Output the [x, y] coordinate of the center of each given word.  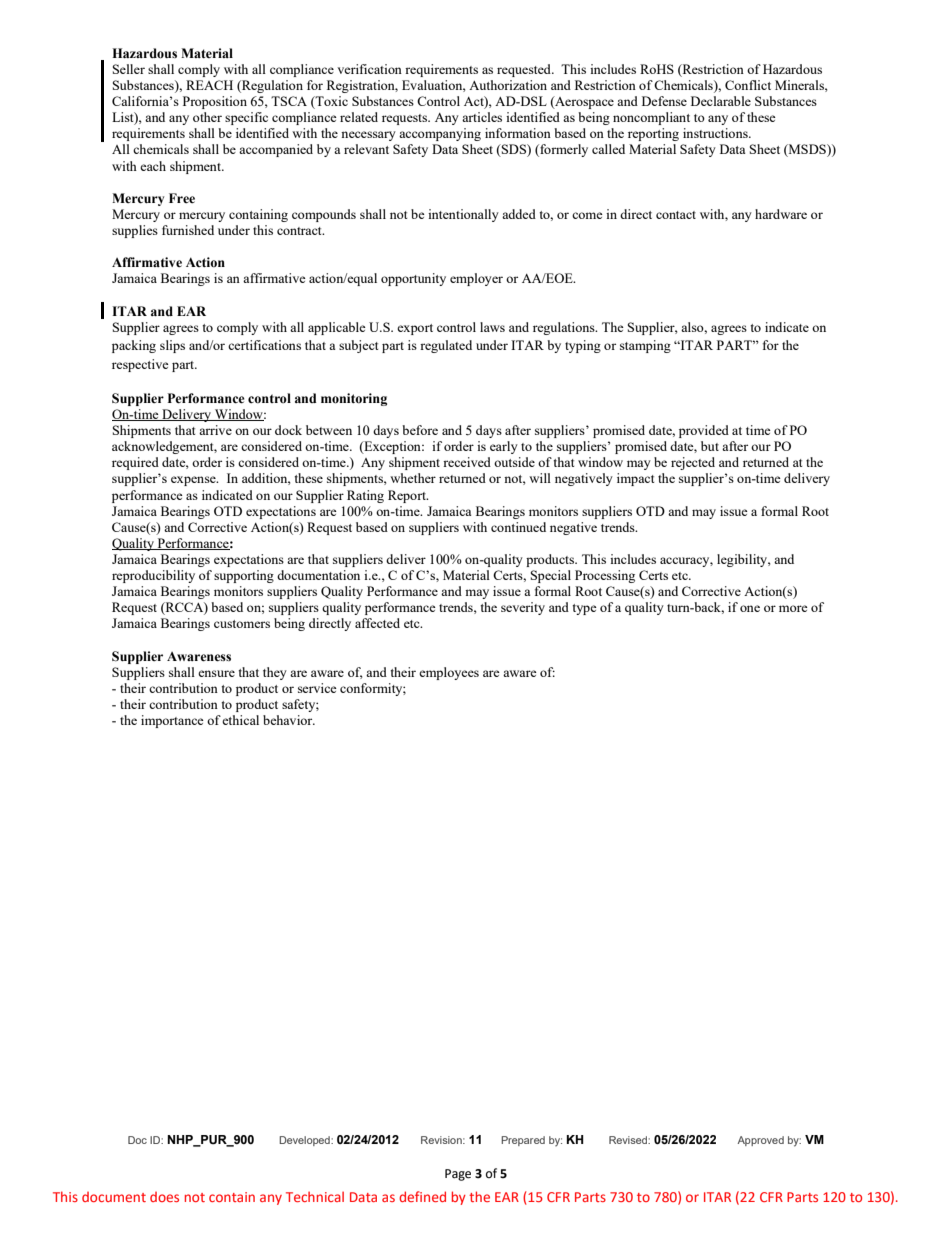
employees [449, 673]
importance [172, 721]
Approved [760, 1141]
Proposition [215, 102]
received [467, 462]
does [164, 1197]
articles [482, 117]
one [750, 608]
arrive [215, 430]
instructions [716, 133]
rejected [693, 463]
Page [458, 1175]
